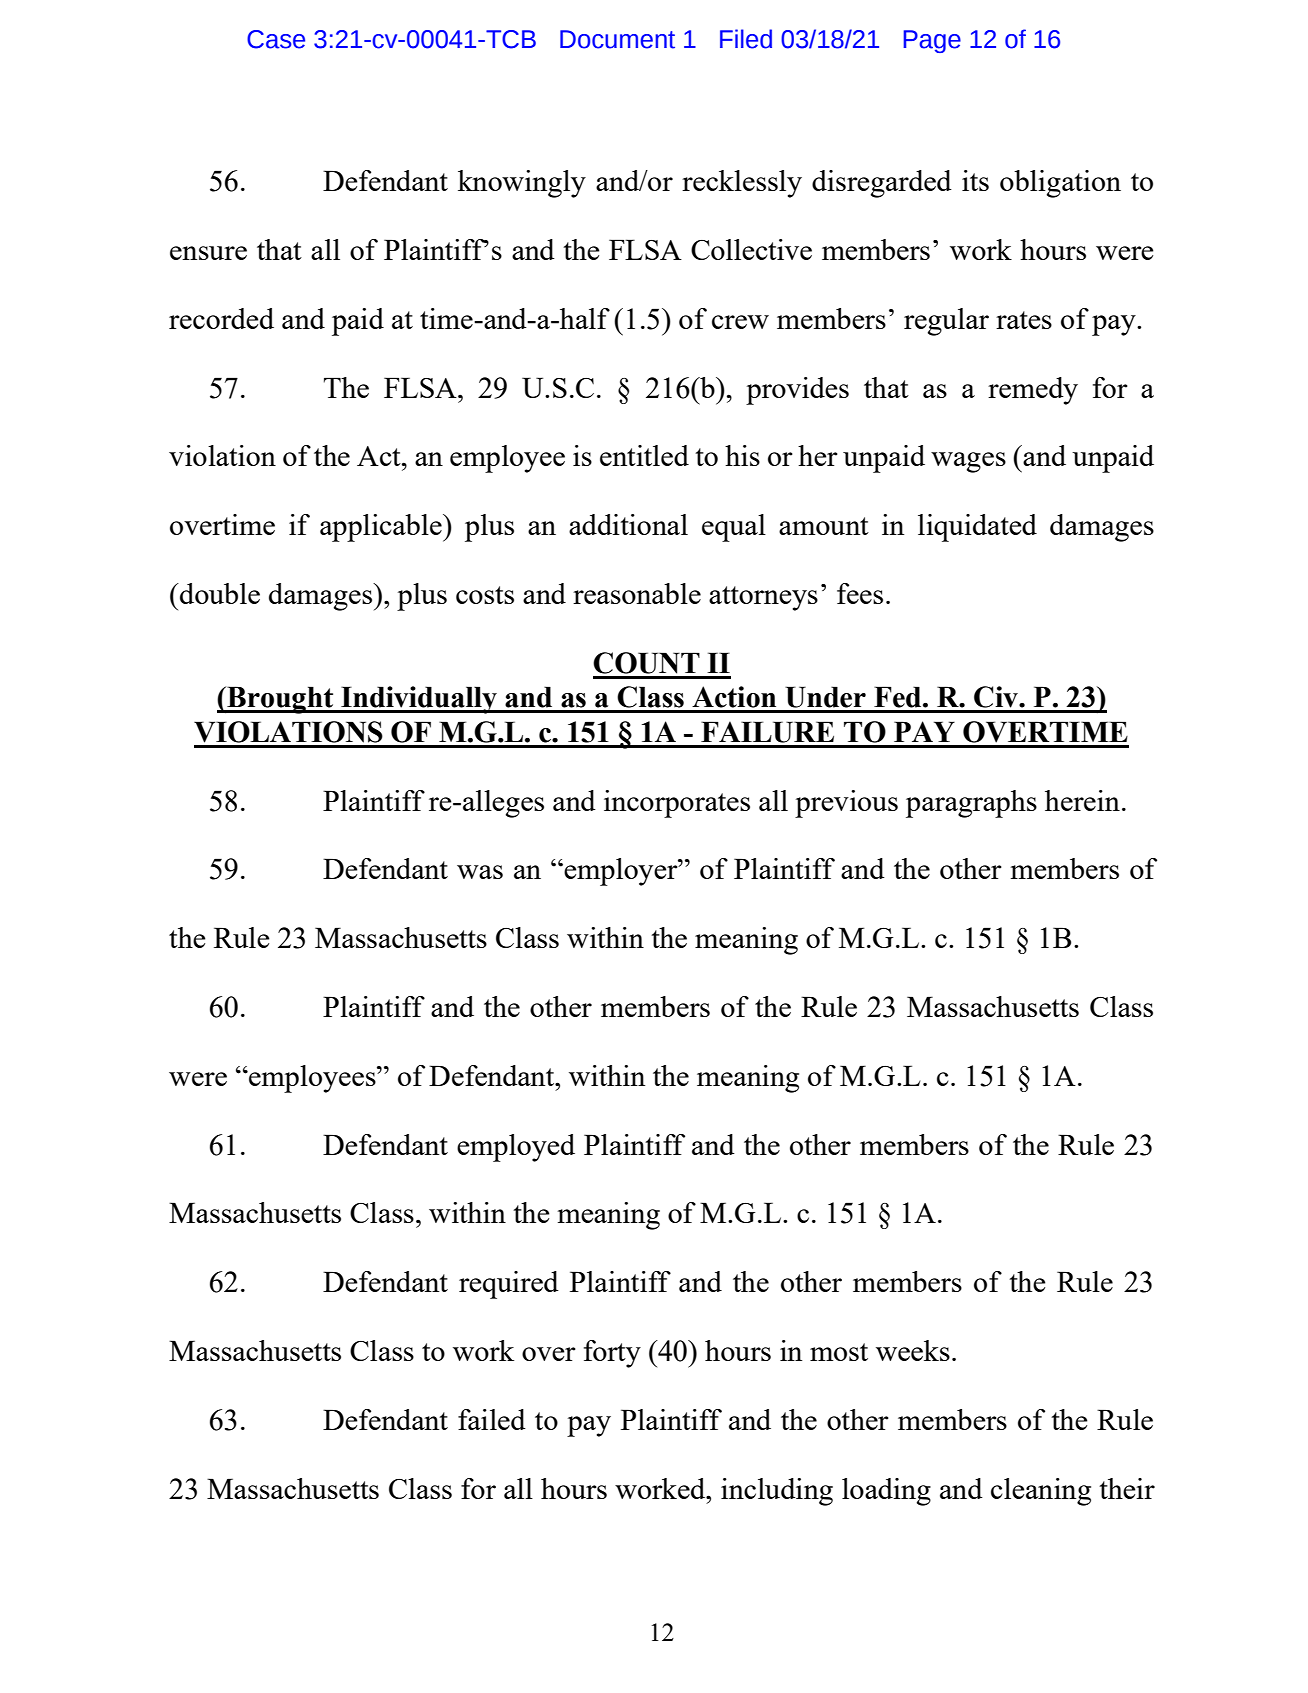 The width and height of the screenshot is (1308, 1693). I want to click on was, so click(480, 872).
